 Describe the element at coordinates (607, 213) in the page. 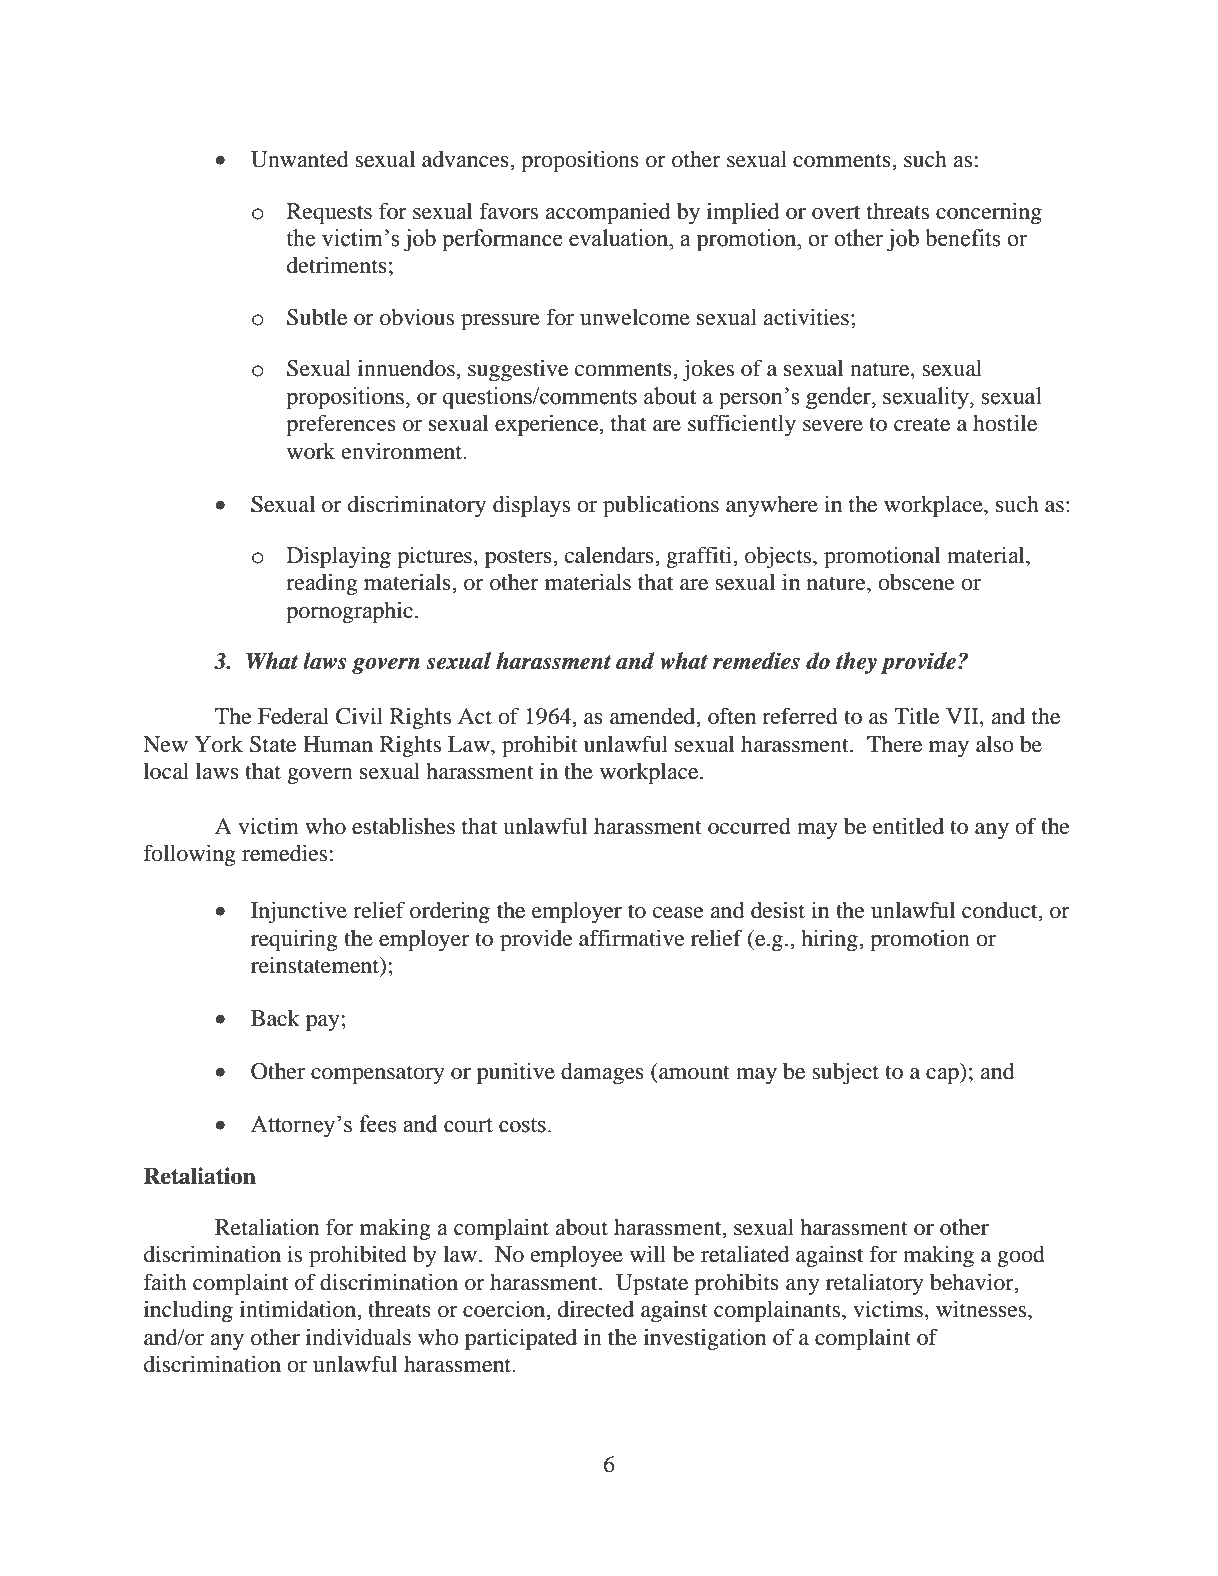

I see `accompanied` at that location.
